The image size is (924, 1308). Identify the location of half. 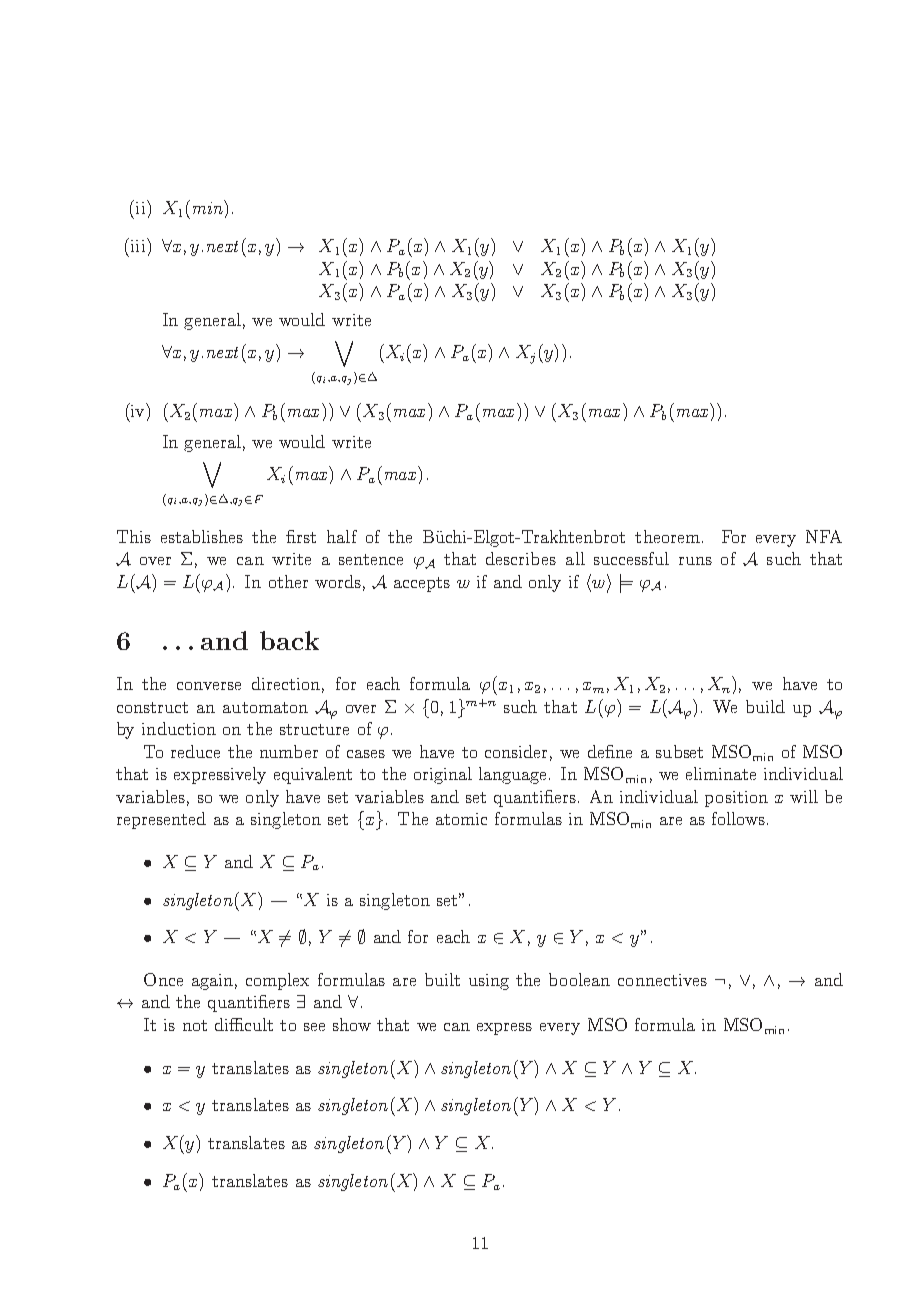
(342, 536).
